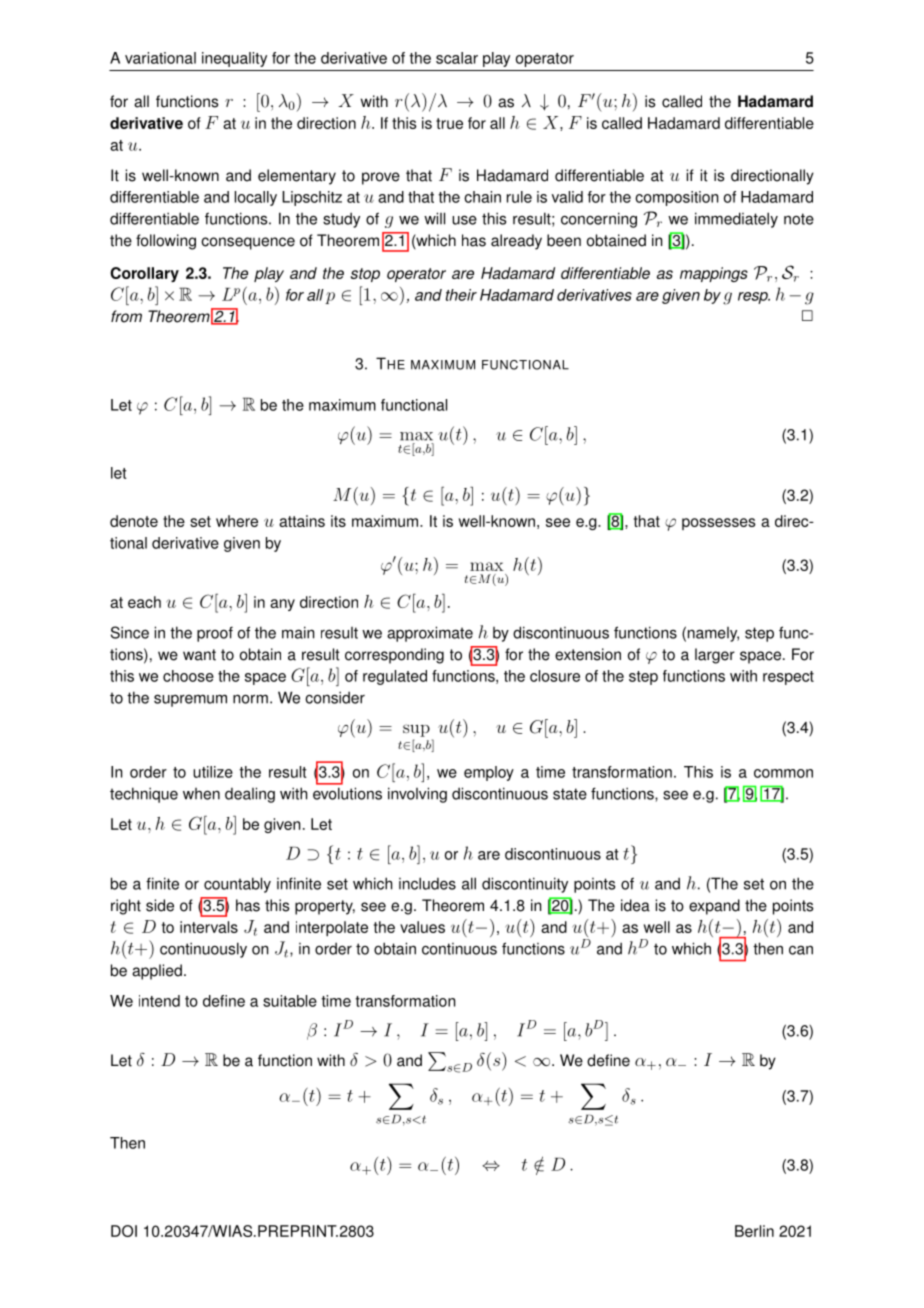 The image size is (924, 1308). I want to click on DOI, so click(124, 1231).
